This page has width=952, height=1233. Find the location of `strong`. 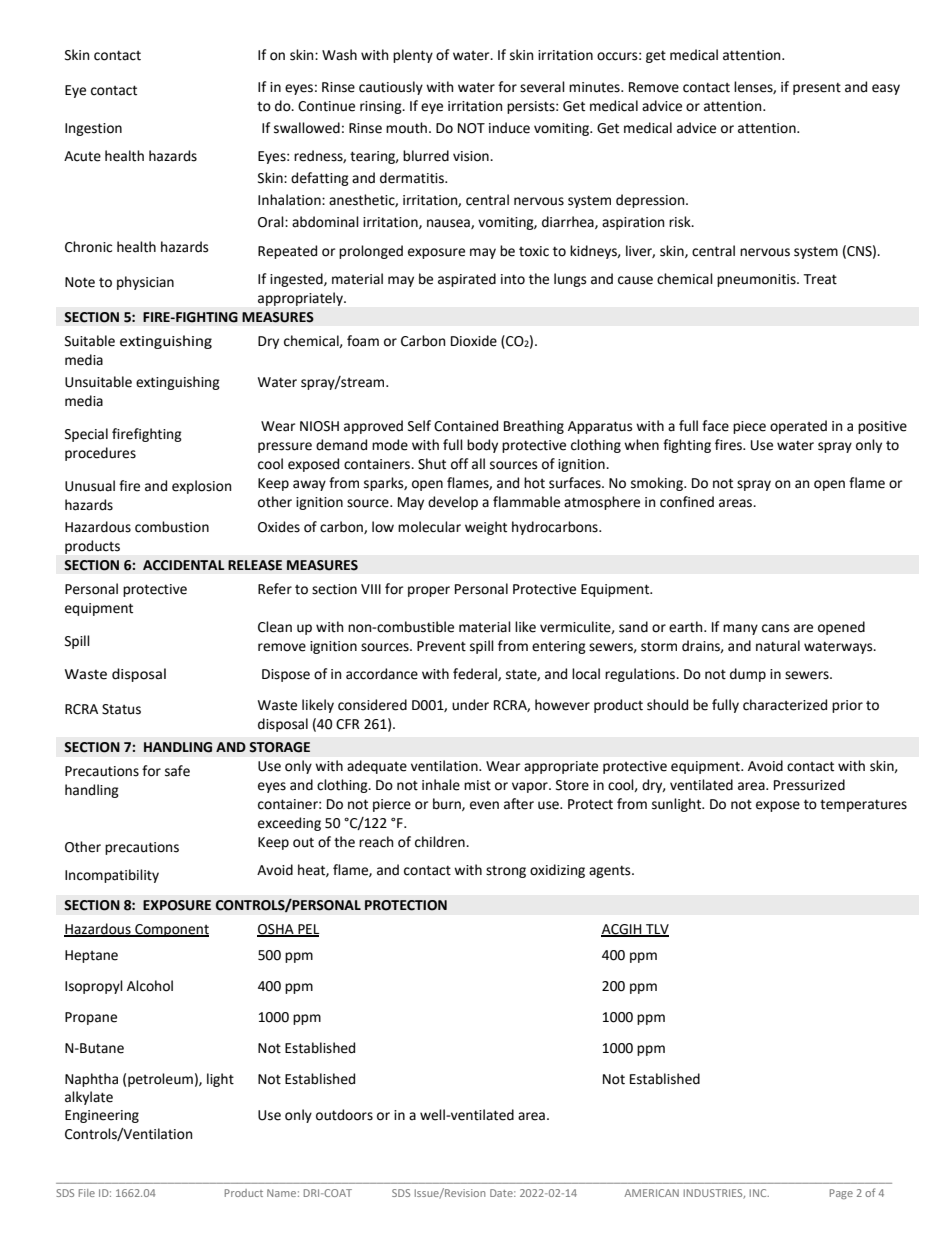

strong is located at coordinates (506, 872).
